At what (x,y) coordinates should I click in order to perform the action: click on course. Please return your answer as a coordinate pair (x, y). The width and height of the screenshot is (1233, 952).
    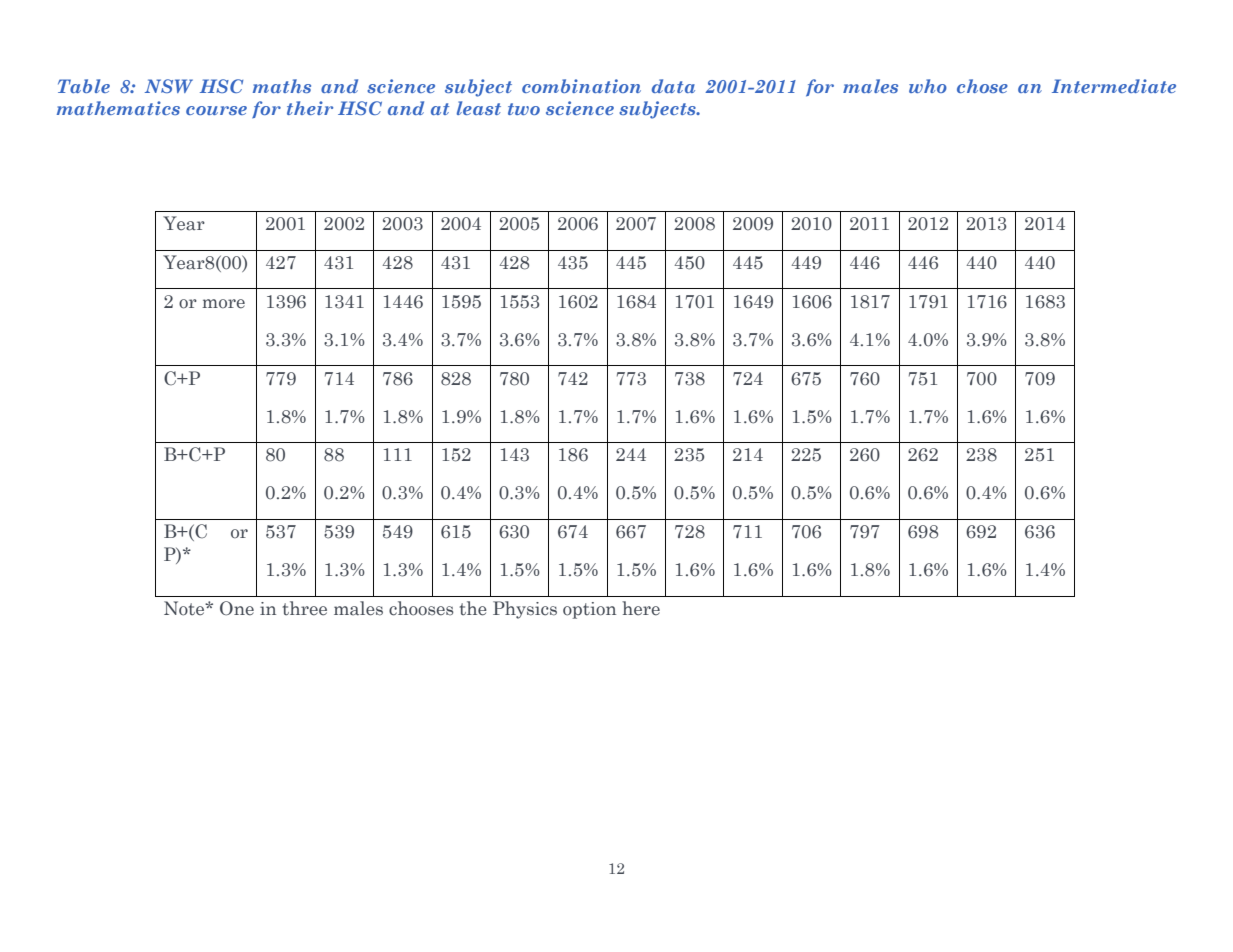
    Looking at the image, I should click on (216, 110).
